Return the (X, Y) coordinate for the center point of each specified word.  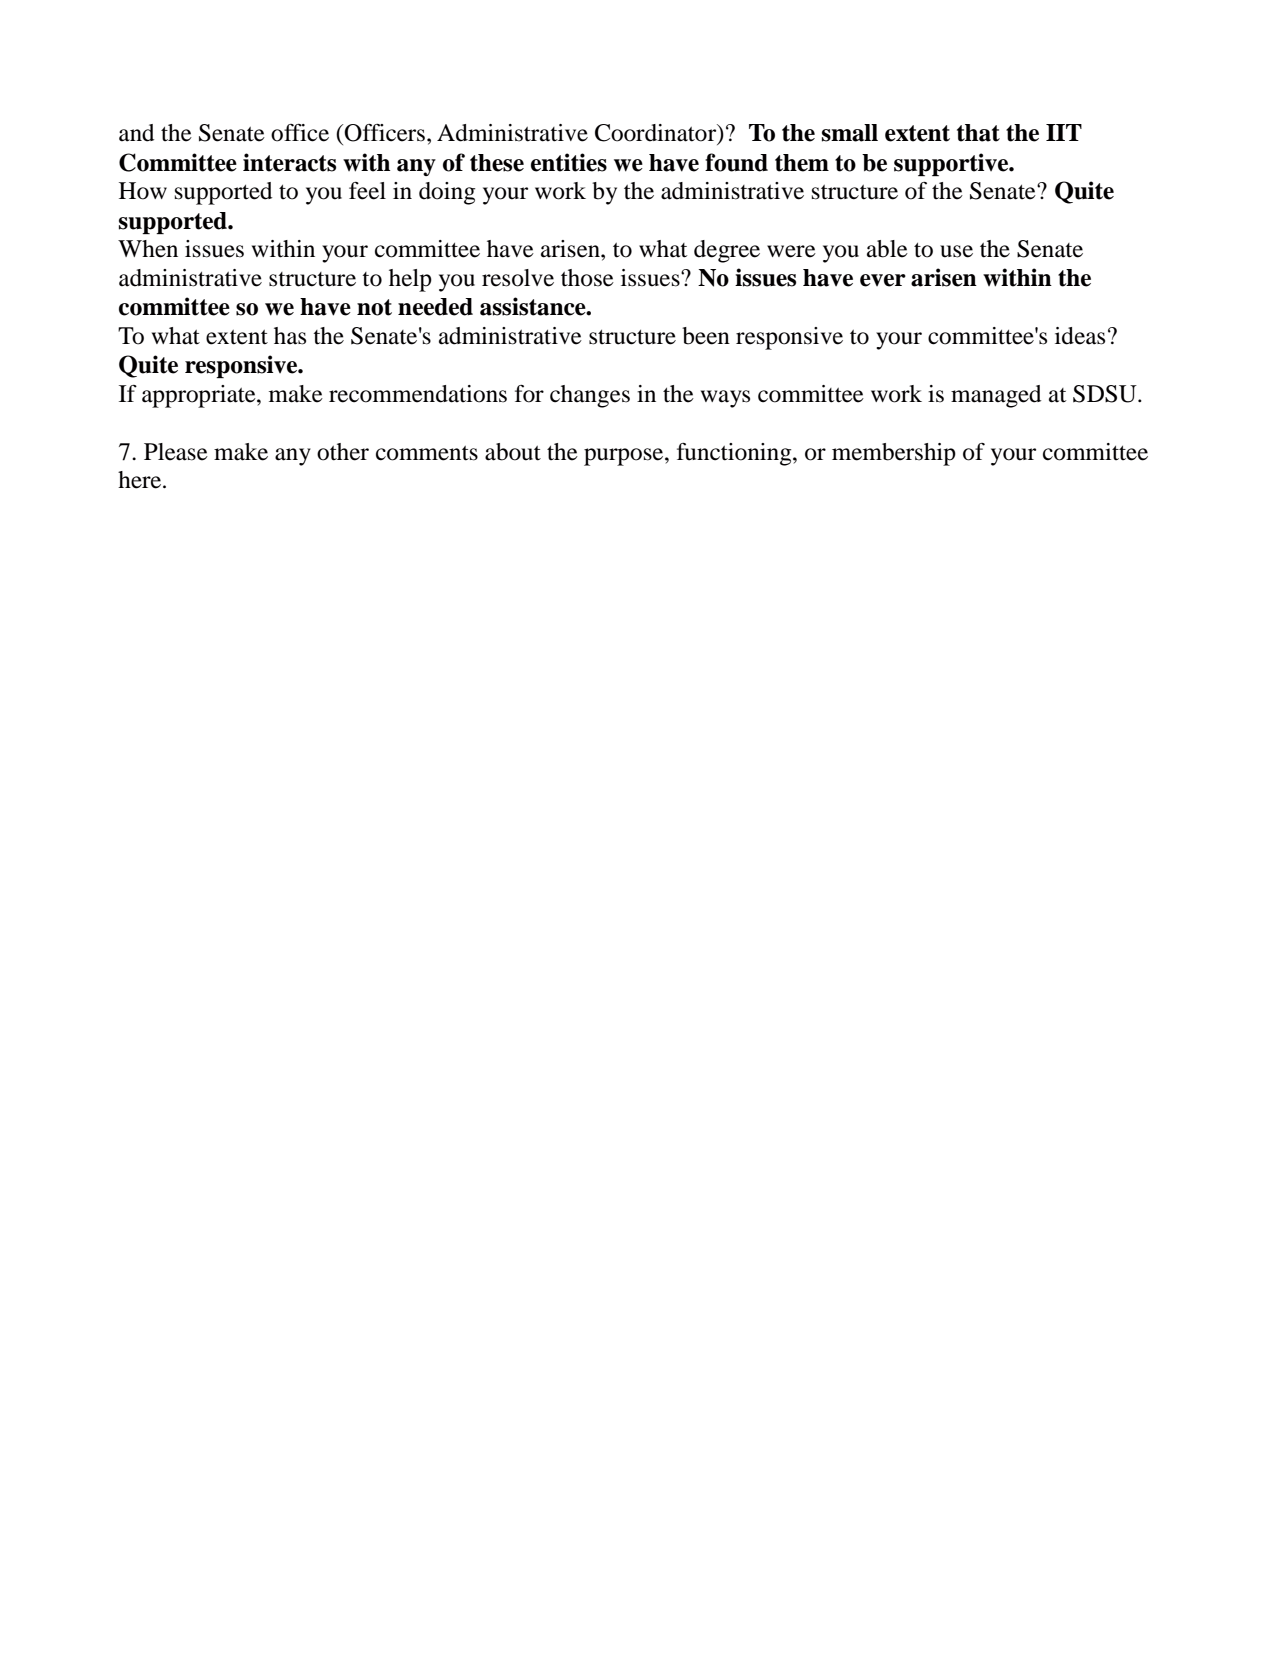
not (374, 307)
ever (883, 280)
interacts (289, 162)
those (587, 278)
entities (569, 162)
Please (176, 452)
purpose (625, 457)
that (978, 133)
